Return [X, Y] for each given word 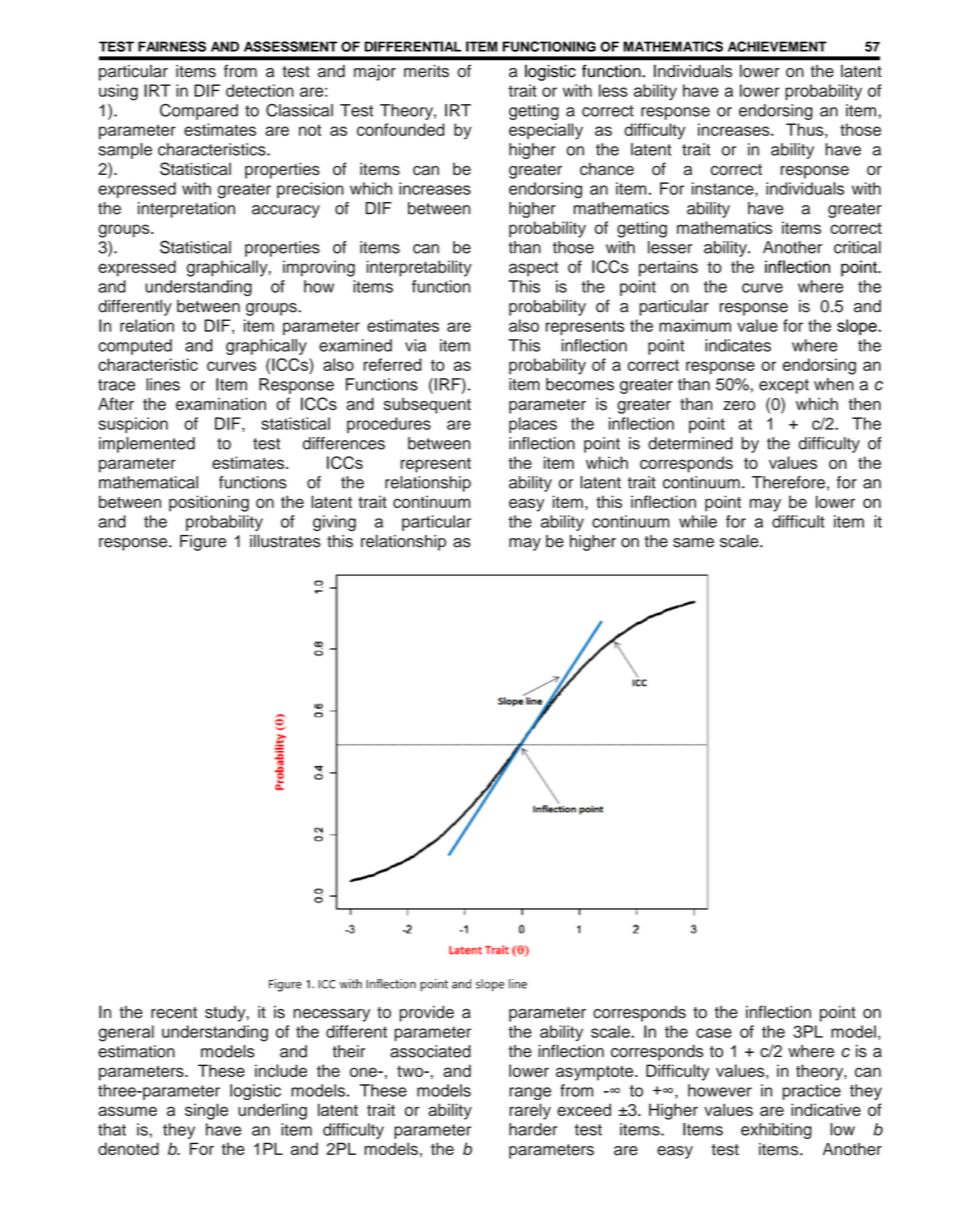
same [693, 543]
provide [427, 1014]
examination [221, 404]
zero [739, 406]
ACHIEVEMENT [777, 46]
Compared [199, 112]
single [206, 1111]
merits [426, 71]
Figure [203, 543]
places [533, 425]
